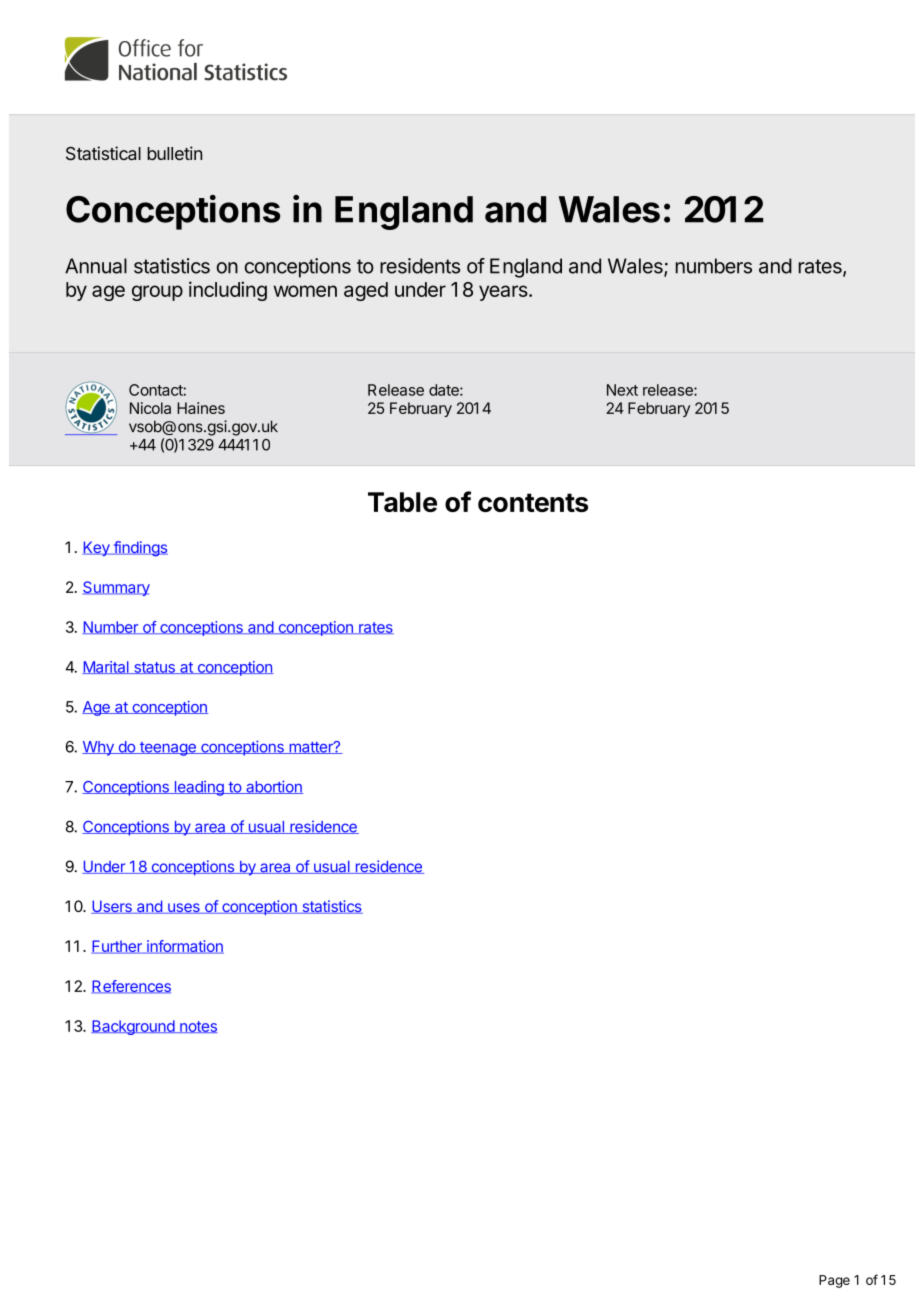 This document has height=1308, width=924. What do you see at coordinates (131, 987) in the document?
I see `References` at bounding box center [131, 987].
